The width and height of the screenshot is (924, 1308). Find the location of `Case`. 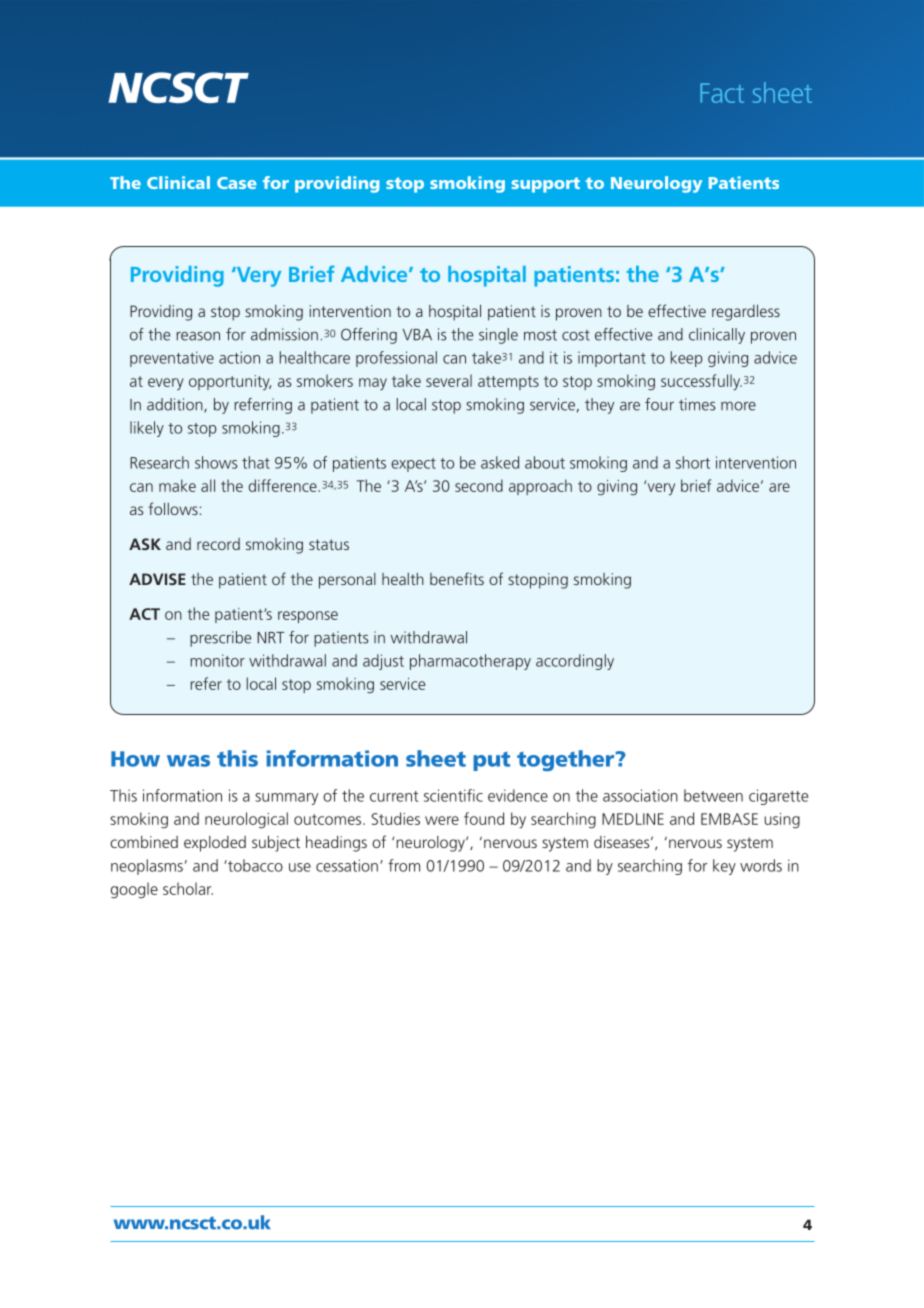

Case is located at coordinates (237, 183).
